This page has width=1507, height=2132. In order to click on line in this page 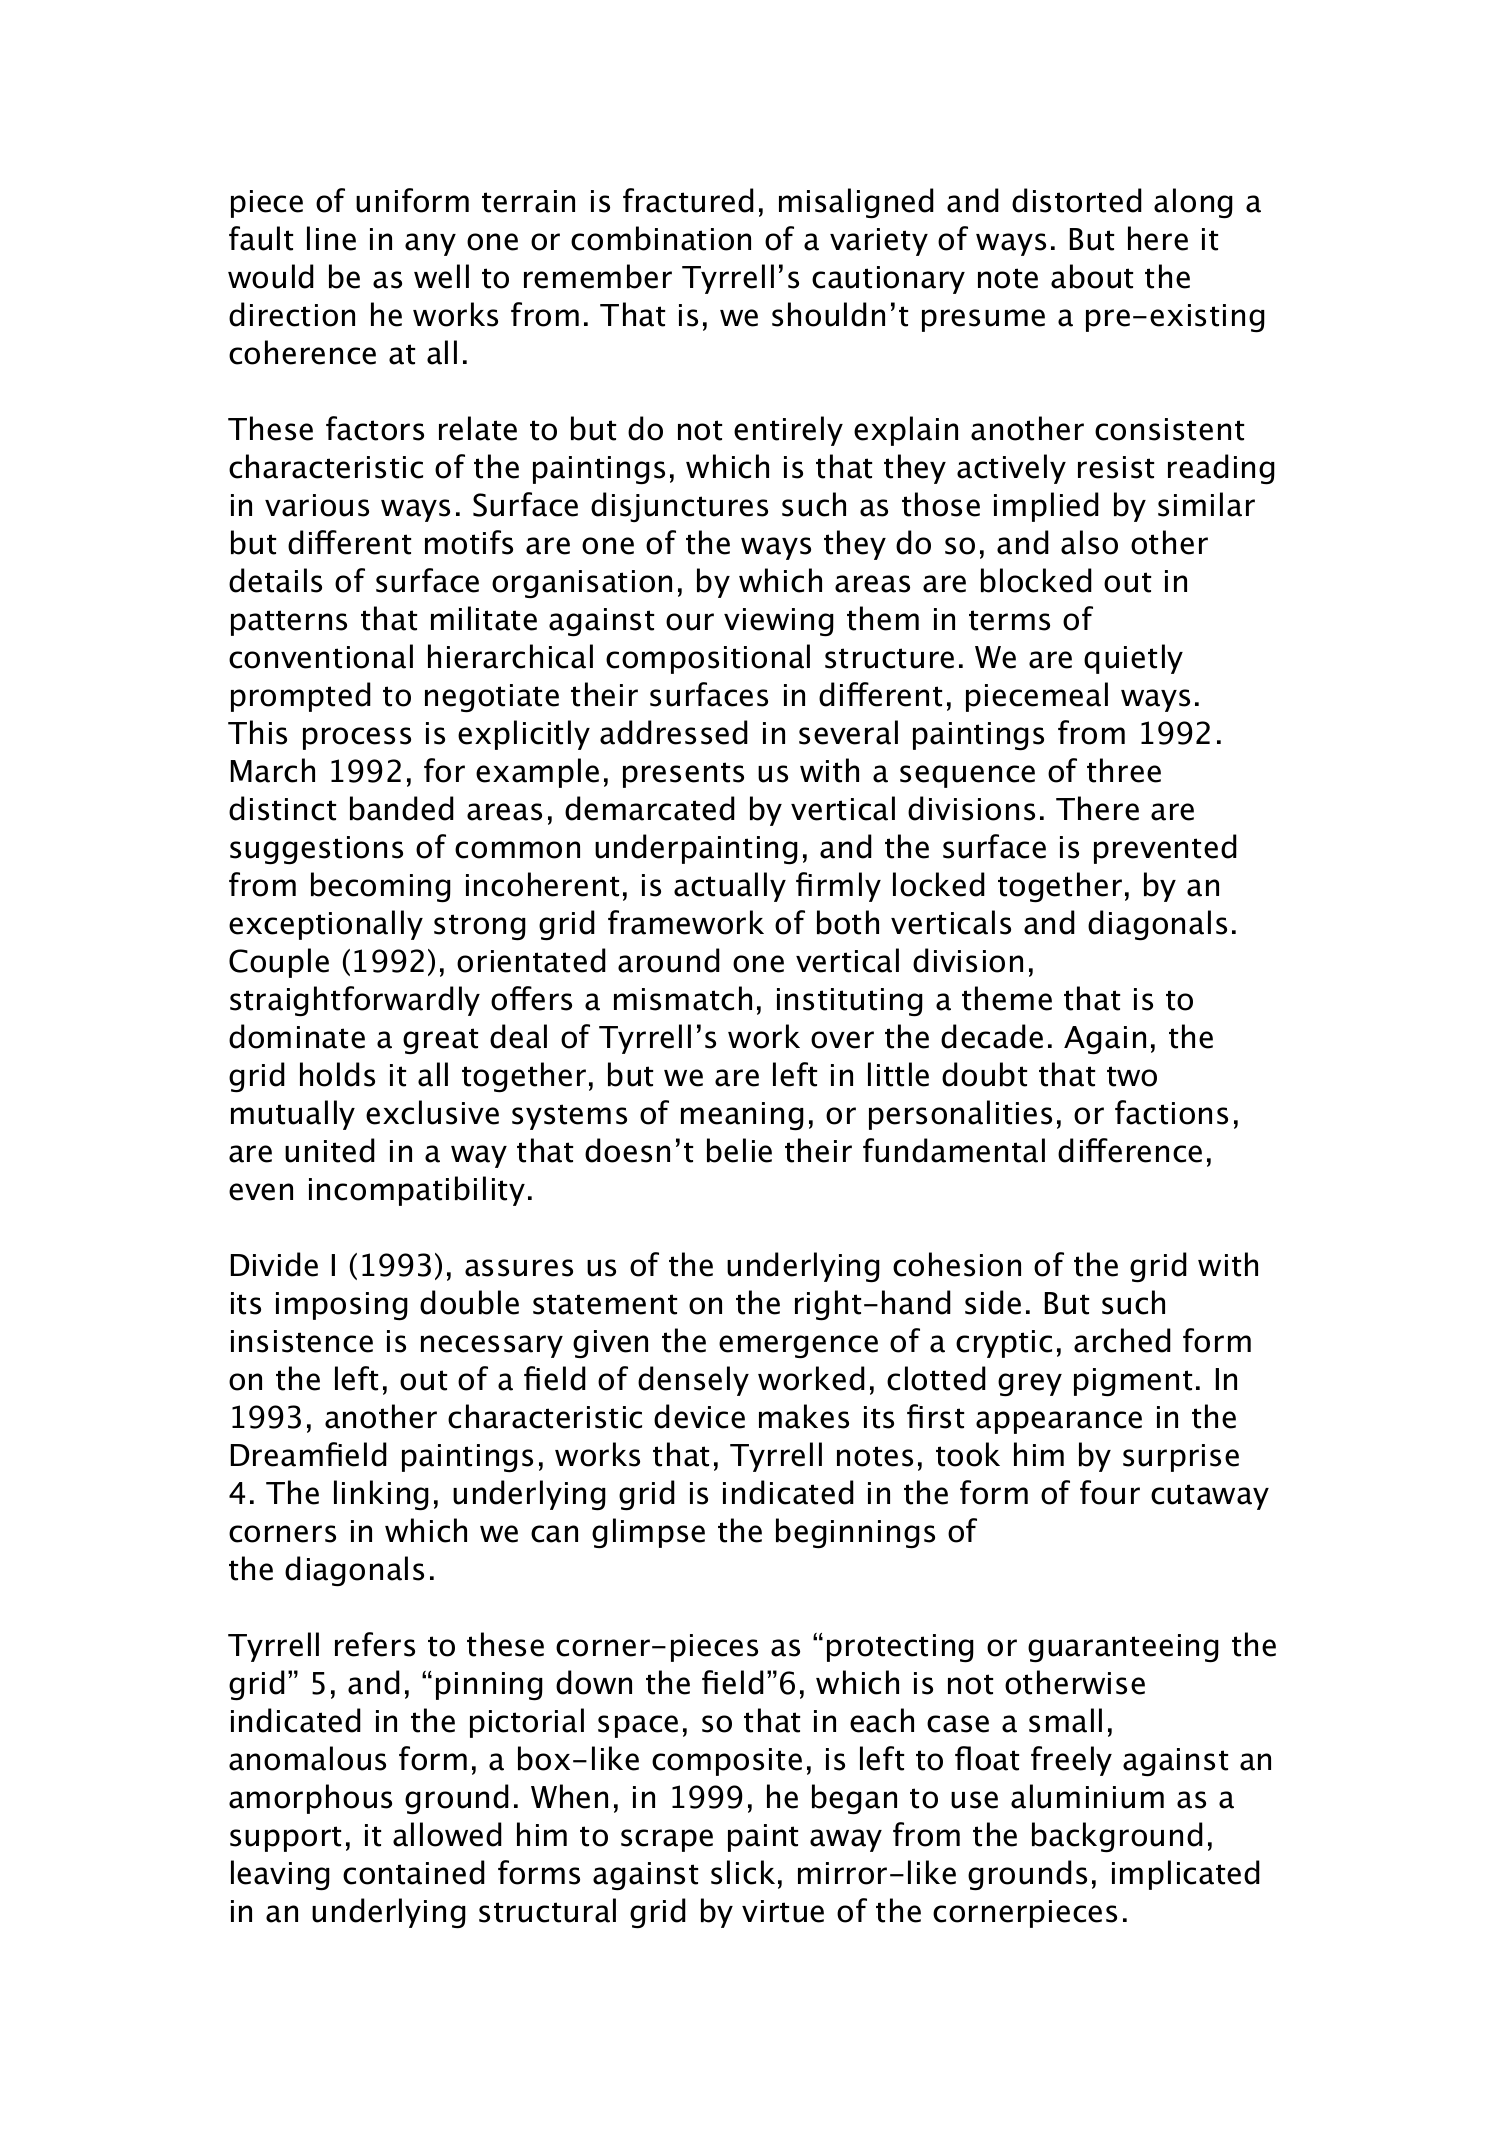, I will do `click(331, 238)`.
